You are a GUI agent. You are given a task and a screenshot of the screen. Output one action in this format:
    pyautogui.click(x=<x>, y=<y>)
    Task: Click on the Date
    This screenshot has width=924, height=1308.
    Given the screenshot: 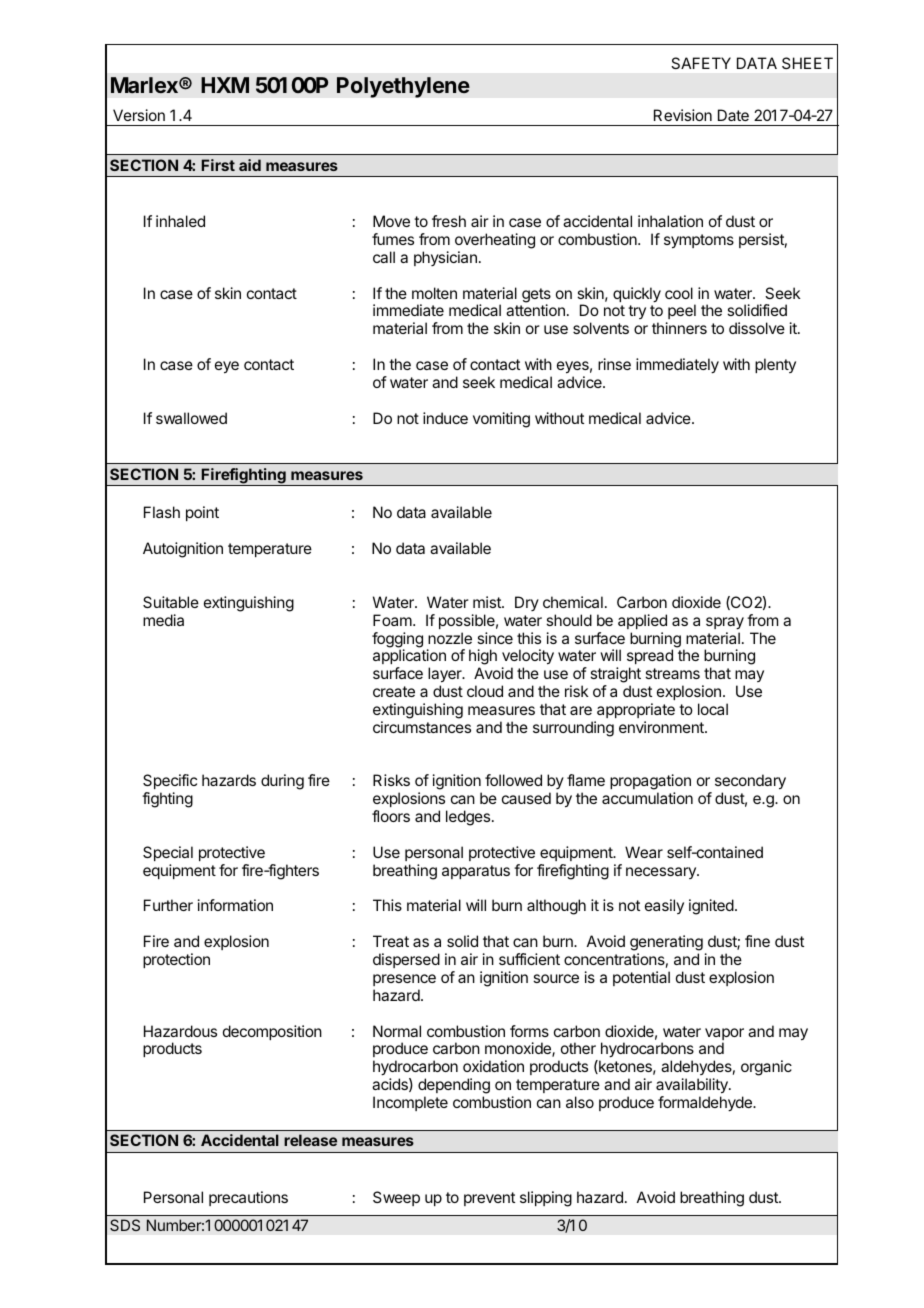 What is the action you would take?
    pyautogui.click(x=733, y=115)
